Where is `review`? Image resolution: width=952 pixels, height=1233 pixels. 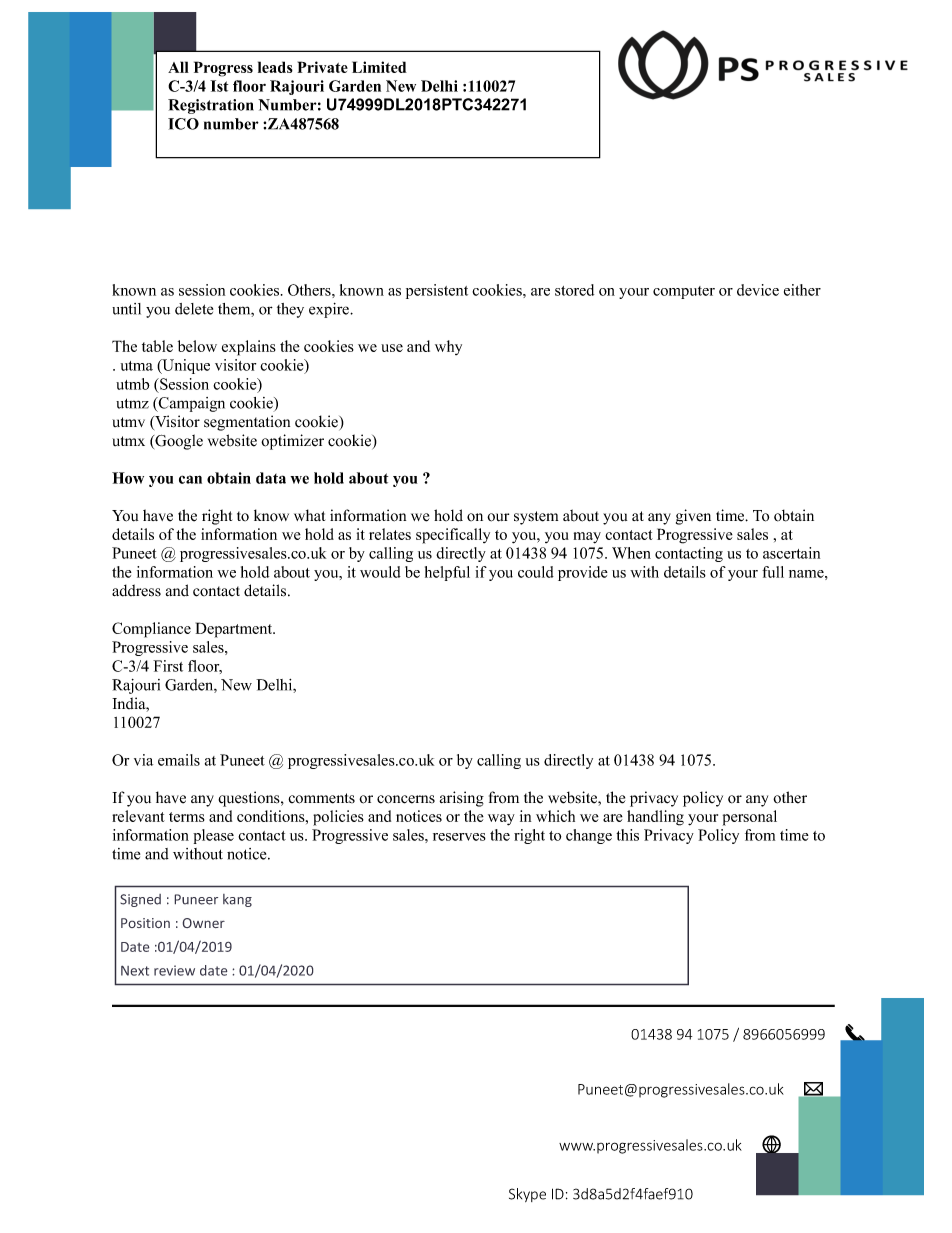
review is located at coordinates (174, 970).
